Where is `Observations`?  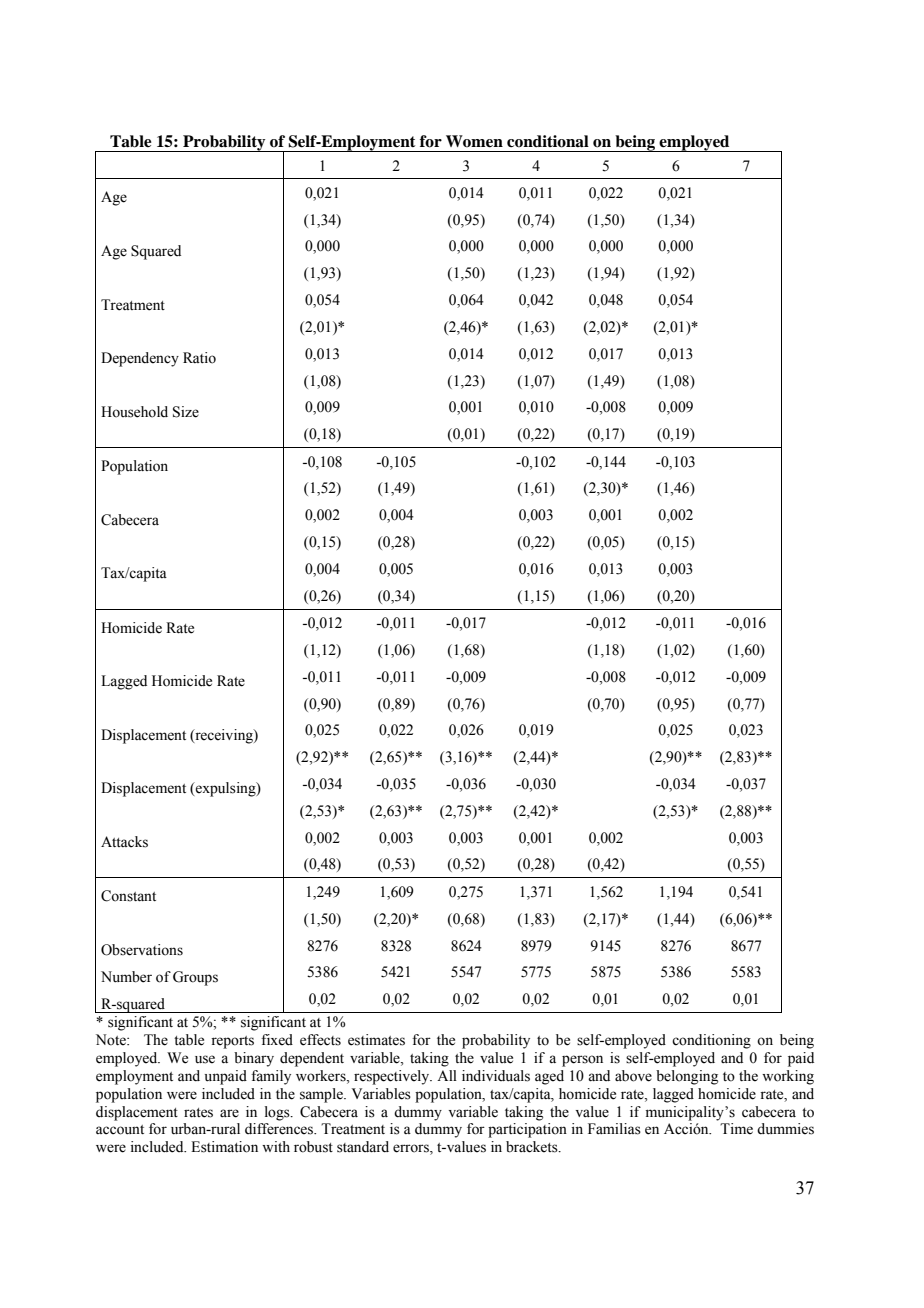
Observations is located at coordinates (142, 950).
